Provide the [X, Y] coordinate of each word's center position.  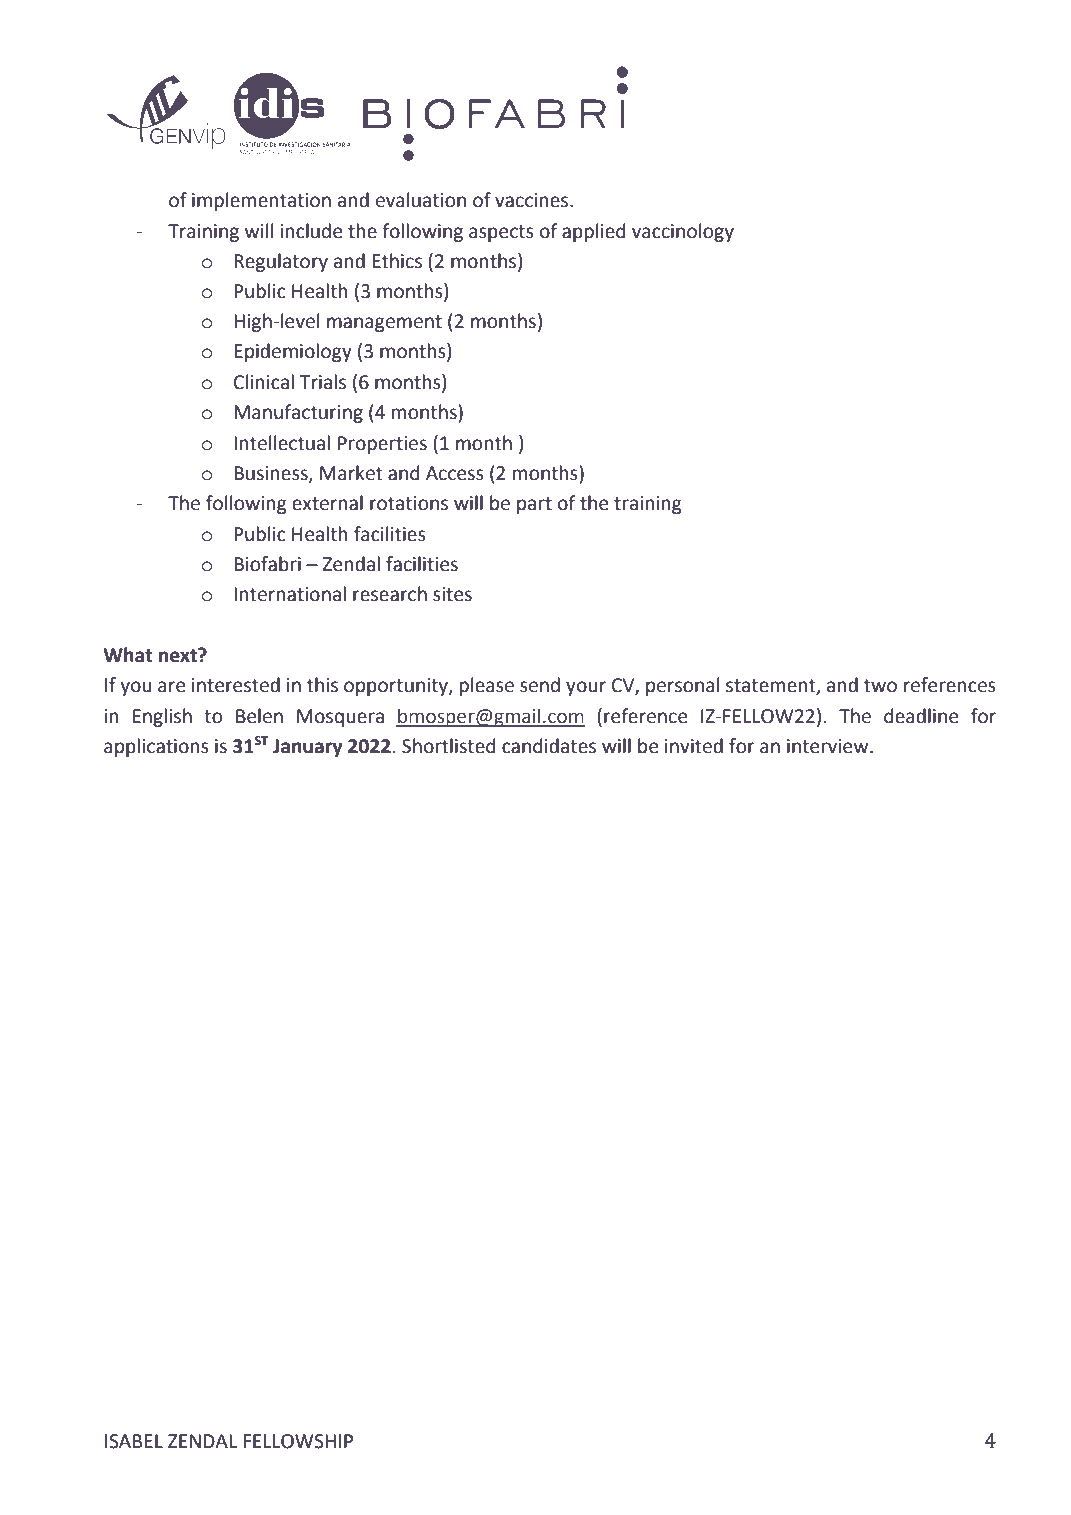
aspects [501, 233]
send [540, 685]
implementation [261, 201]
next [179, 655]
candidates [549, 746]
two [880, 686]
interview [829, 746]
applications [156, 747]
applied [593, 232]
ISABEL [134, 1441]
